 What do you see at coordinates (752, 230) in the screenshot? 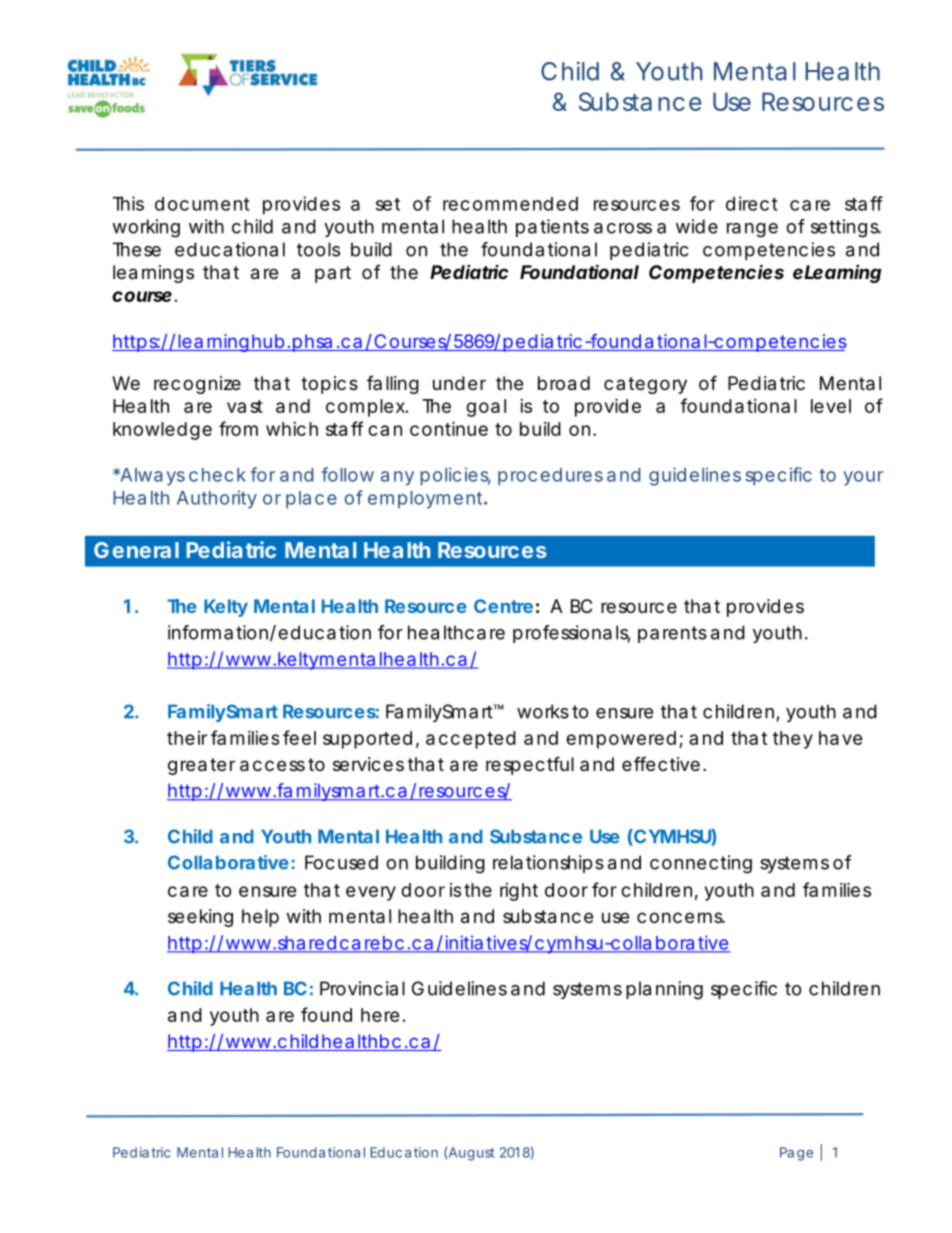
I see `range` at bounding box center [752, 230].
